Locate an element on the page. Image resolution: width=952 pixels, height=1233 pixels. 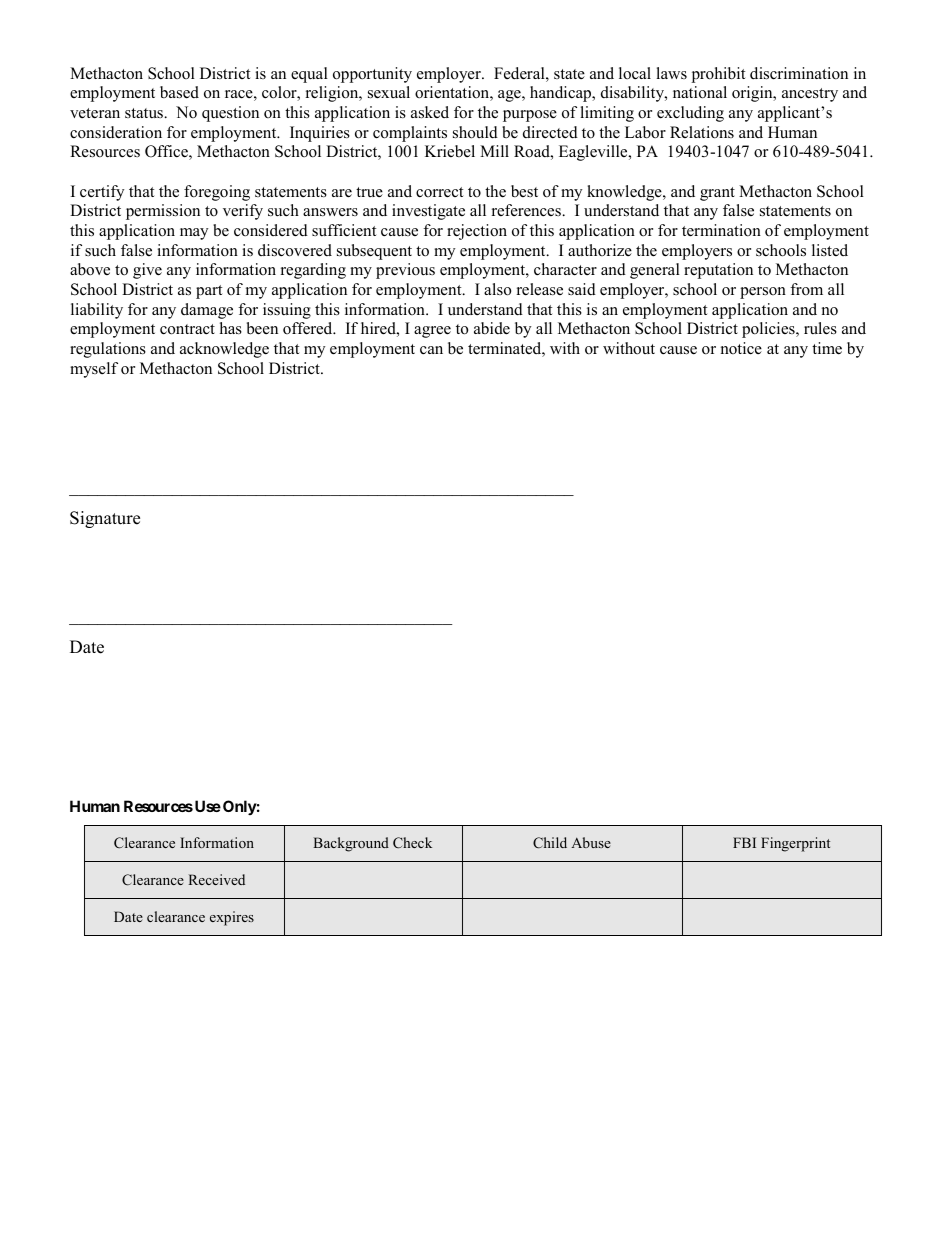
Received is located at coordinates (216, 879).
